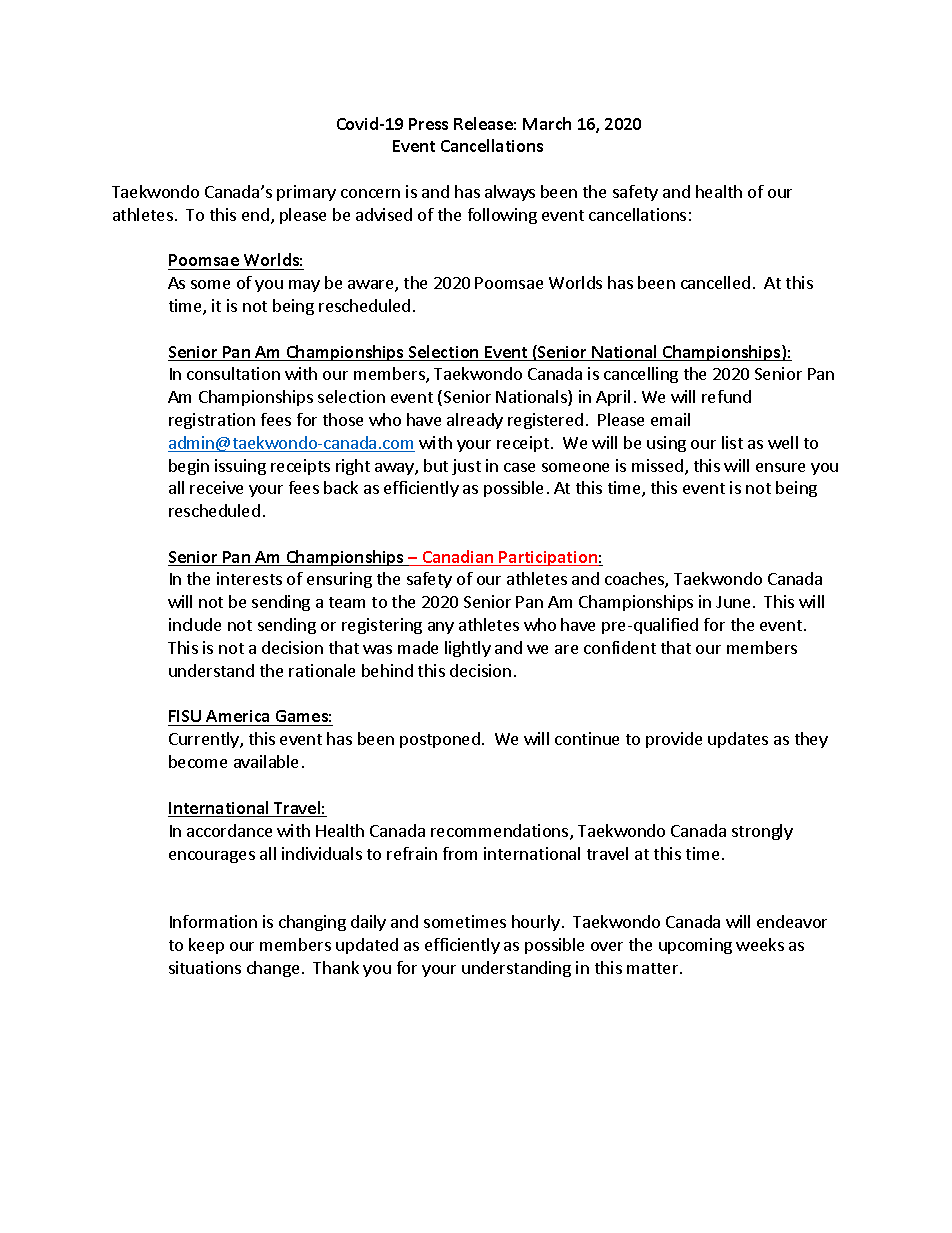 The height and width of the page is (1233, 952). What do you see at coordinates (715, 282) in the page?
I see `cancelled` at bounding box center [715, 282].
